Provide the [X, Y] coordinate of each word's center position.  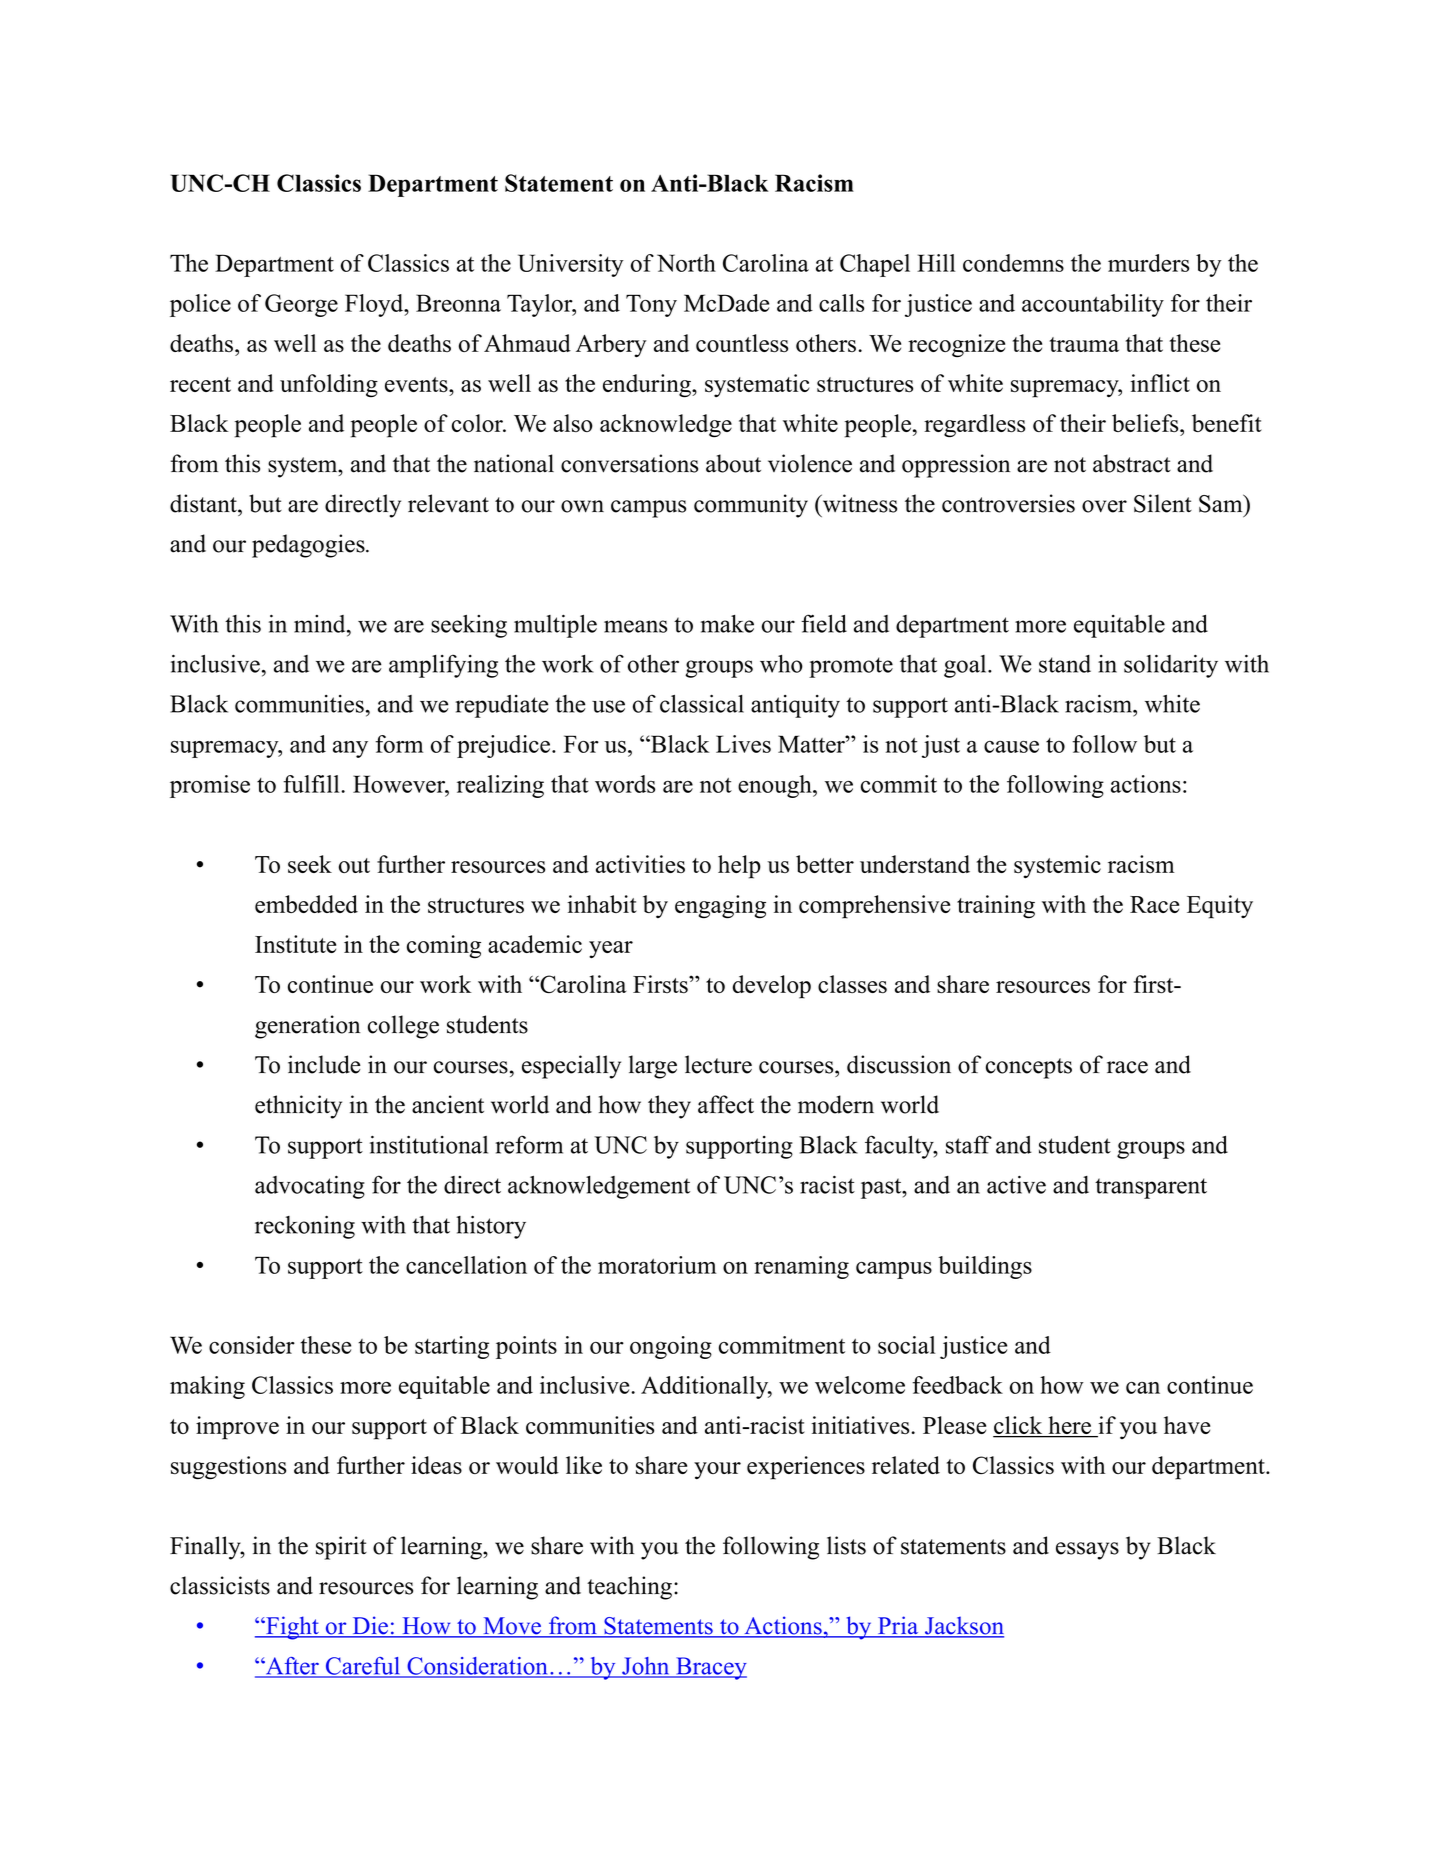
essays [1087, 1551]
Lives [743, 744]
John [646, 1667]
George [301, 305]
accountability [1093, 305]
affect [726, 1104]
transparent [1151, 1188]
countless [742, 343]
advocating [310, 1187]
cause [1011, 747]
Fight [292, 1628]
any [350, 749]
